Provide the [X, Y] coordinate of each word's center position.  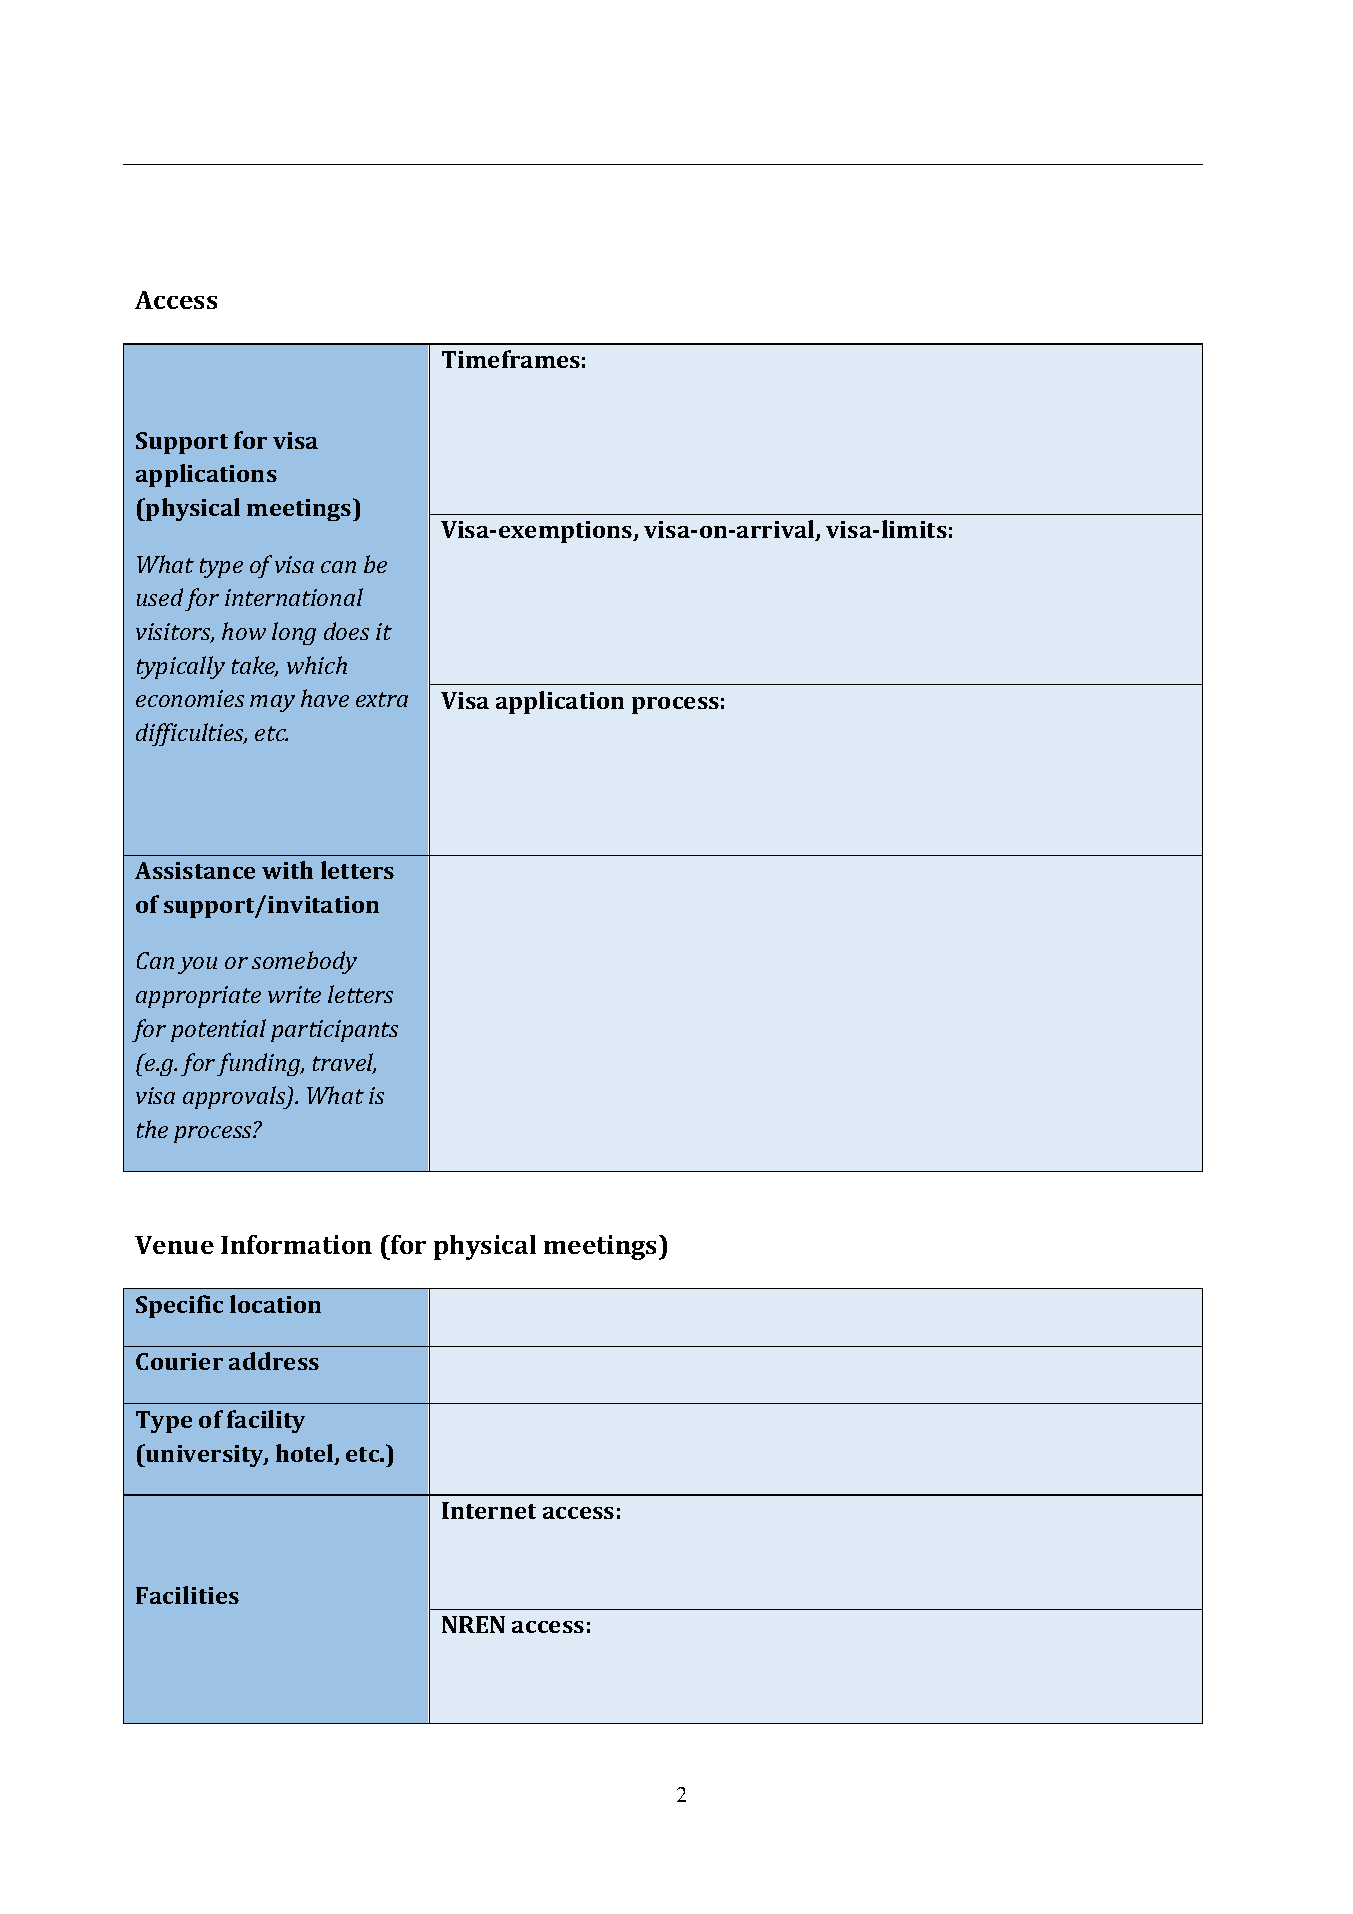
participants [334, 1031]
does [346, 631]
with [287, 870]
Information [296, 1244]
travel [344, 1063]
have [325, 698]
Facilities [187, 1595]
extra [382, 699]
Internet [489, 1510]
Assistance [195, 870]
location [275, 1304]
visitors [175, 633]
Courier [179, 1361]
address [274, 1361]
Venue [174, 1245]
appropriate [198, 997]
